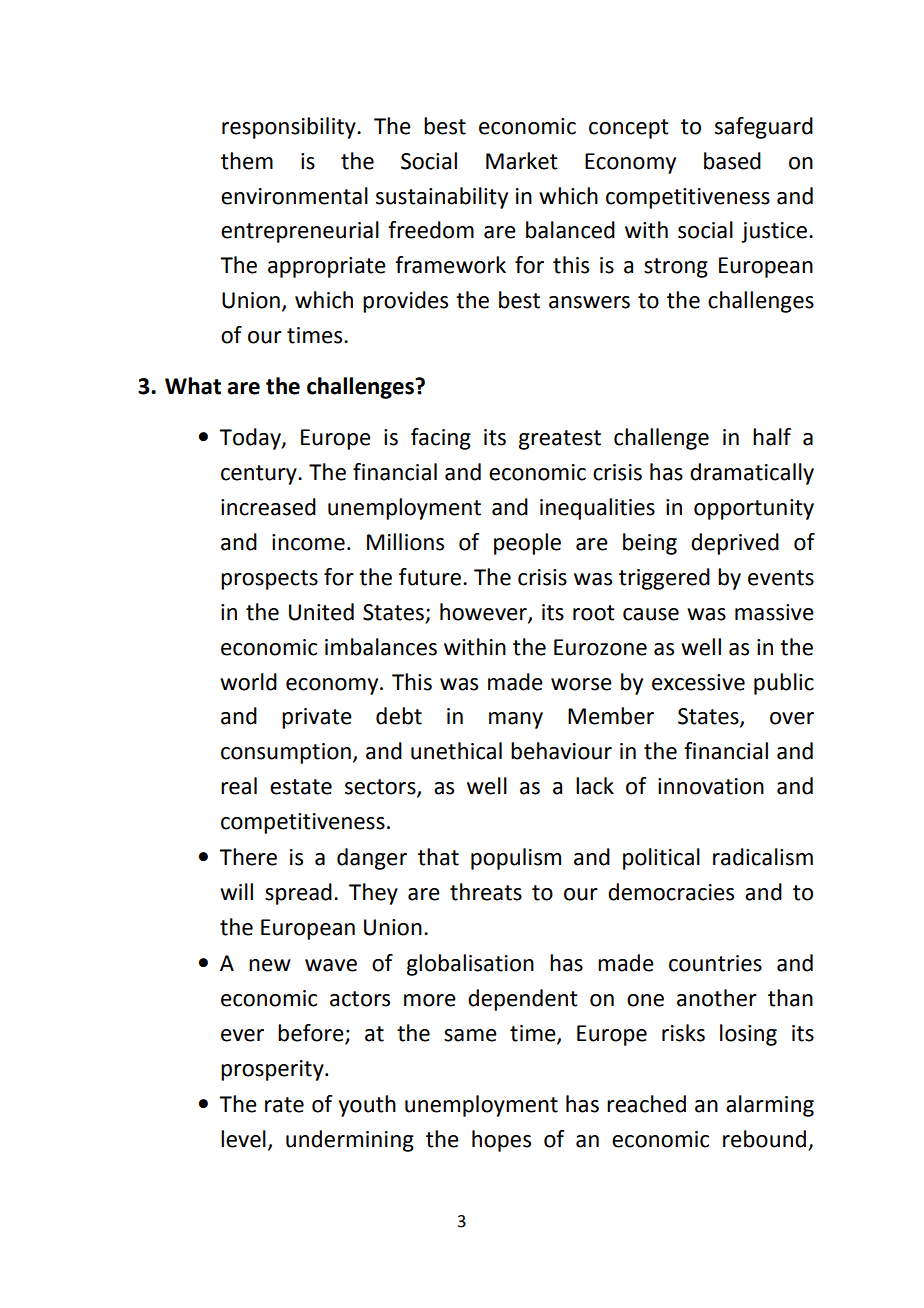 The height and width of the screenshot is (1308, 924). I want to click on facing, so click(441, 439).
